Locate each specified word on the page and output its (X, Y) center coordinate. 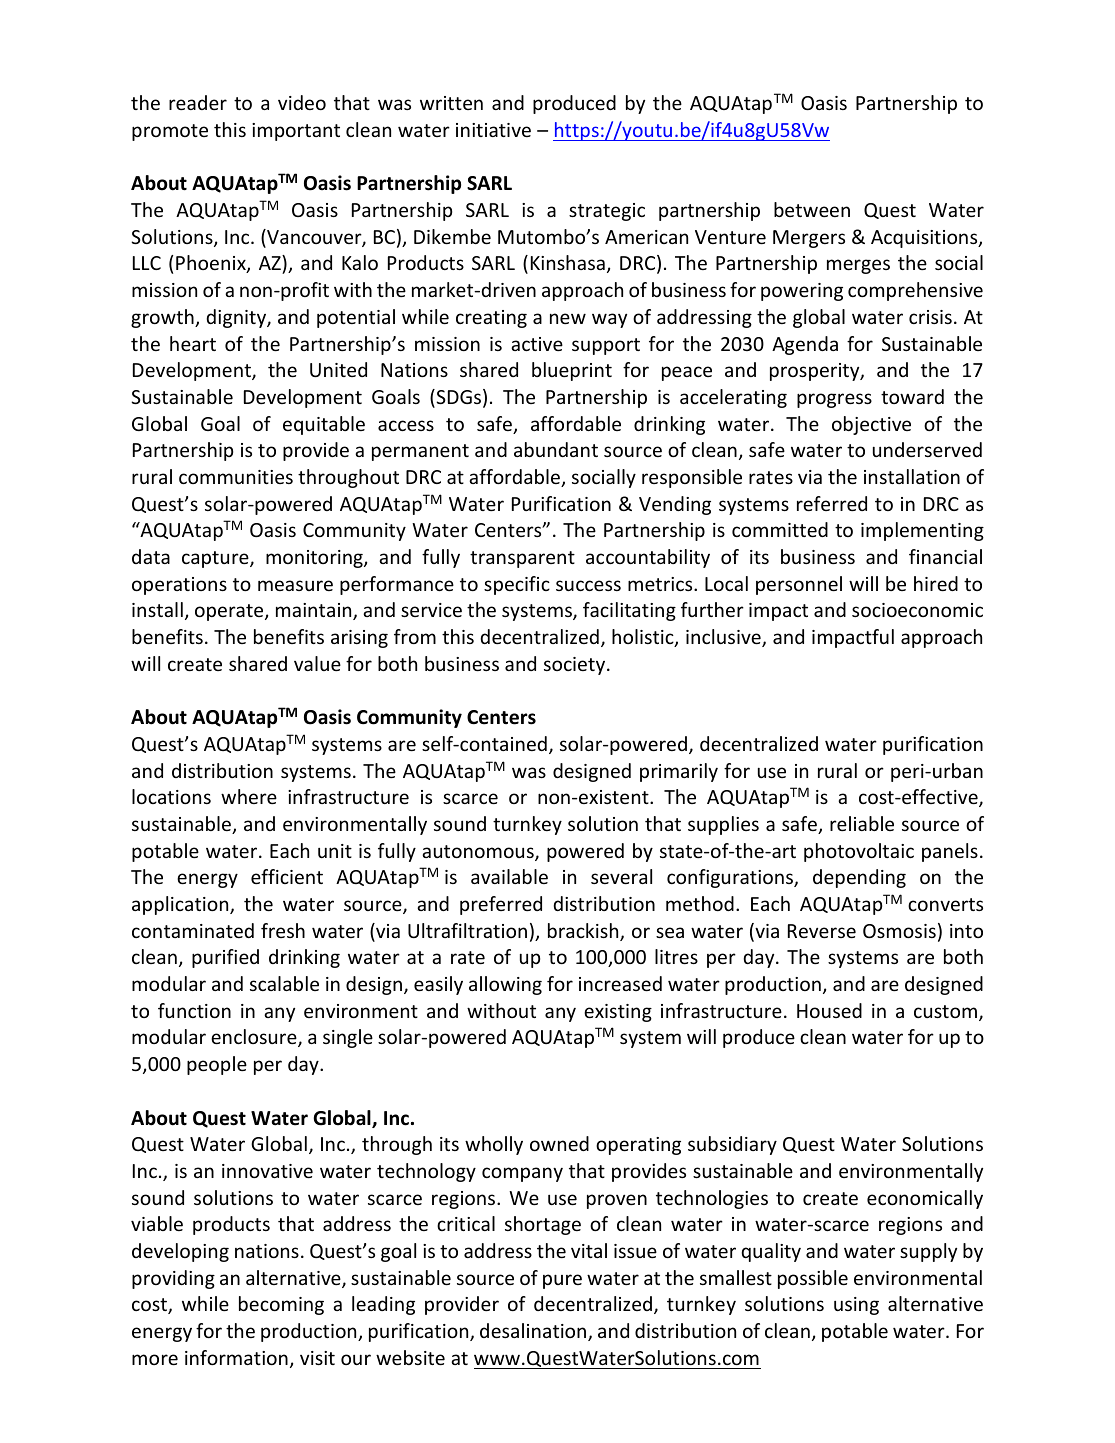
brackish (584, 932)
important (296, 132)
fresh (283, 930)
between (812, 209)
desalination (534, 1332)
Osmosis (899, 931)
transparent (522, 559)
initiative (493, 130)
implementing (922, 531)
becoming (281, 1305)
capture (216, 559)
